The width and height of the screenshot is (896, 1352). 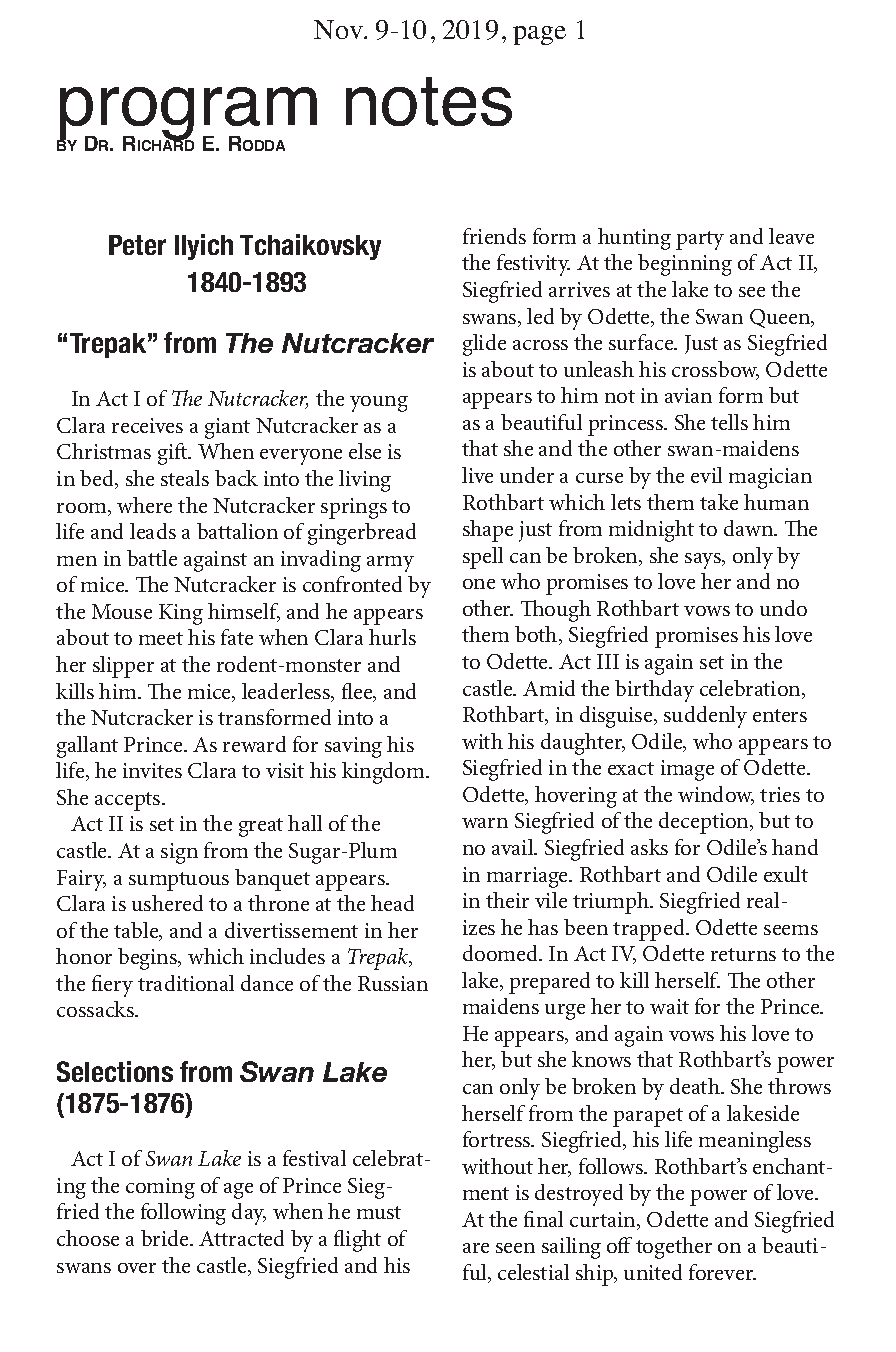 What do you see at coordinates (392, 637) in the screenshot?
I see `hurls` at bounding box center [392, 637].
